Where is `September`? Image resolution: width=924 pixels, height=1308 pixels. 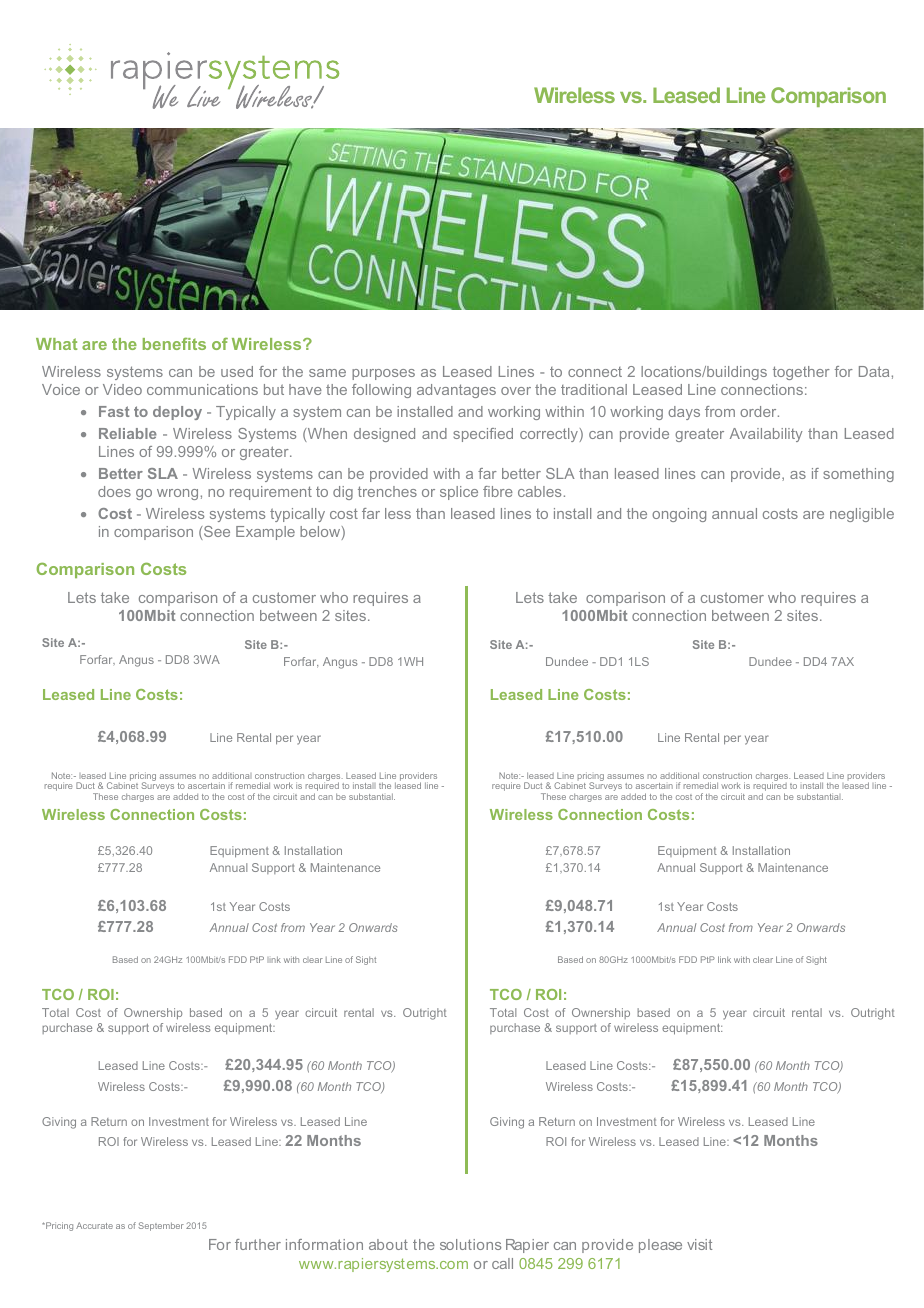 September is located at coordinates (161, 1226).
